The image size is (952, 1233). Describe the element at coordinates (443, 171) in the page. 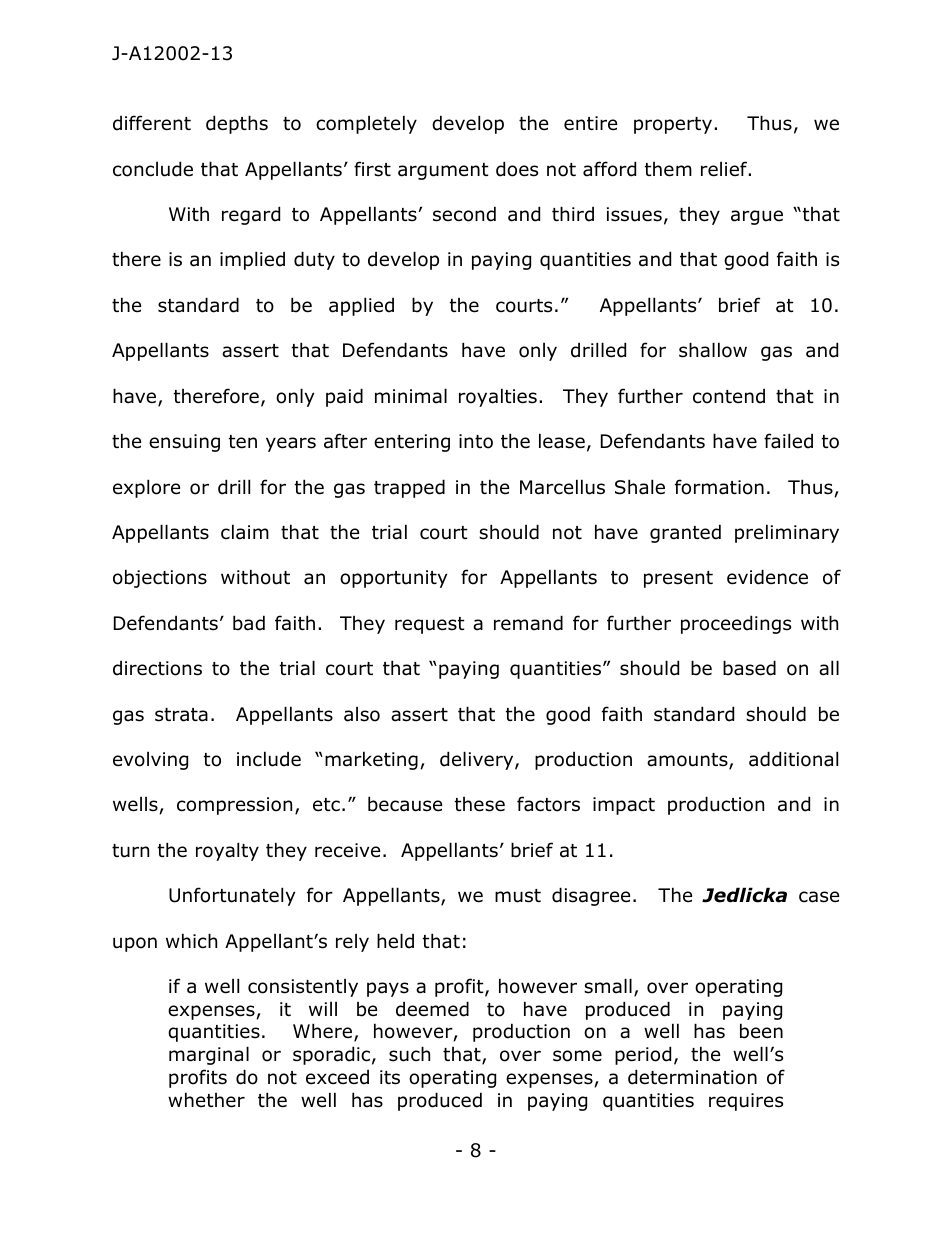

I see `argument` at that location.
